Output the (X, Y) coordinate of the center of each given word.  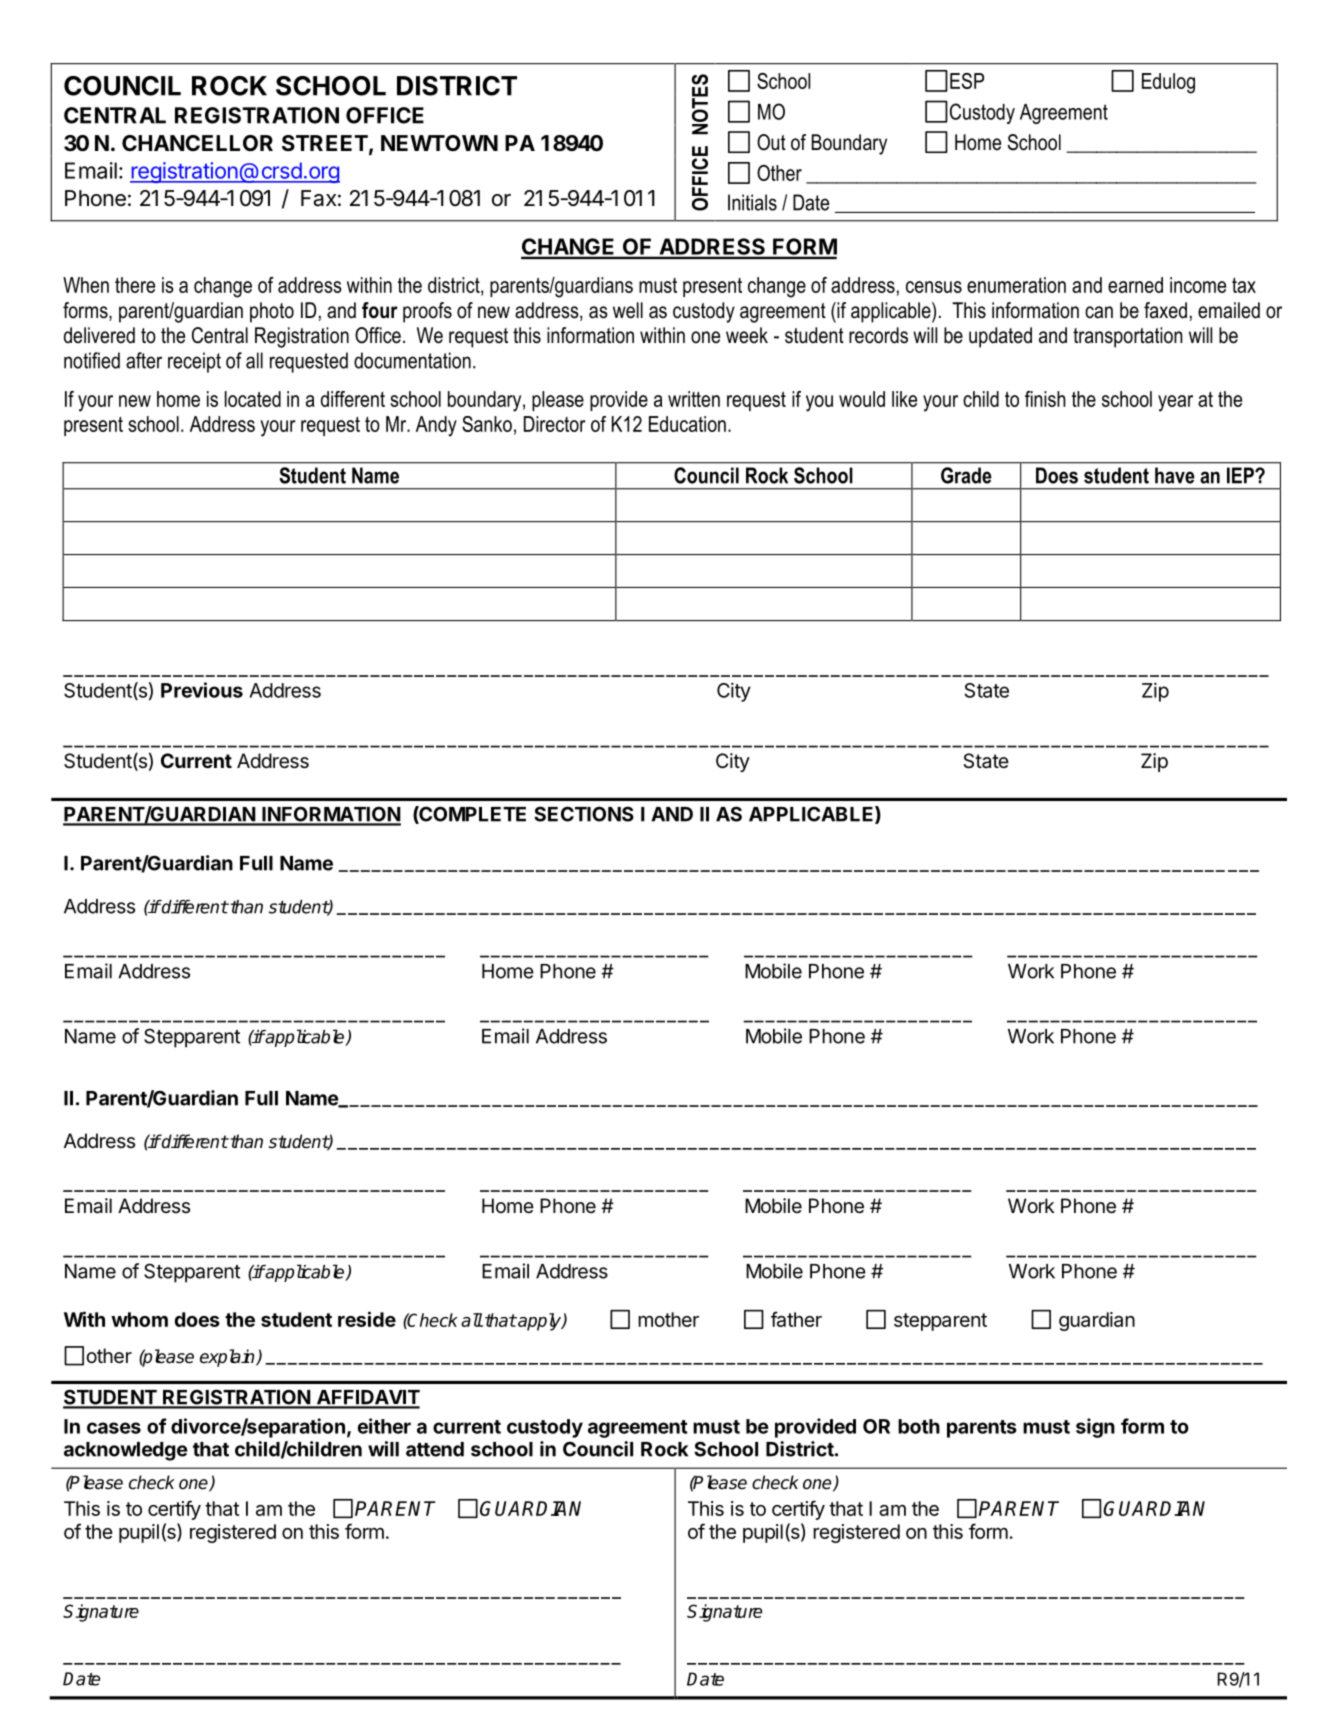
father (796, 1319)
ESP (967, 81)
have (1175, 475)
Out (771, 142)
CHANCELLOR (197, 143)
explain (228, 1358)
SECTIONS (584, 814)
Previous (202, 690)
